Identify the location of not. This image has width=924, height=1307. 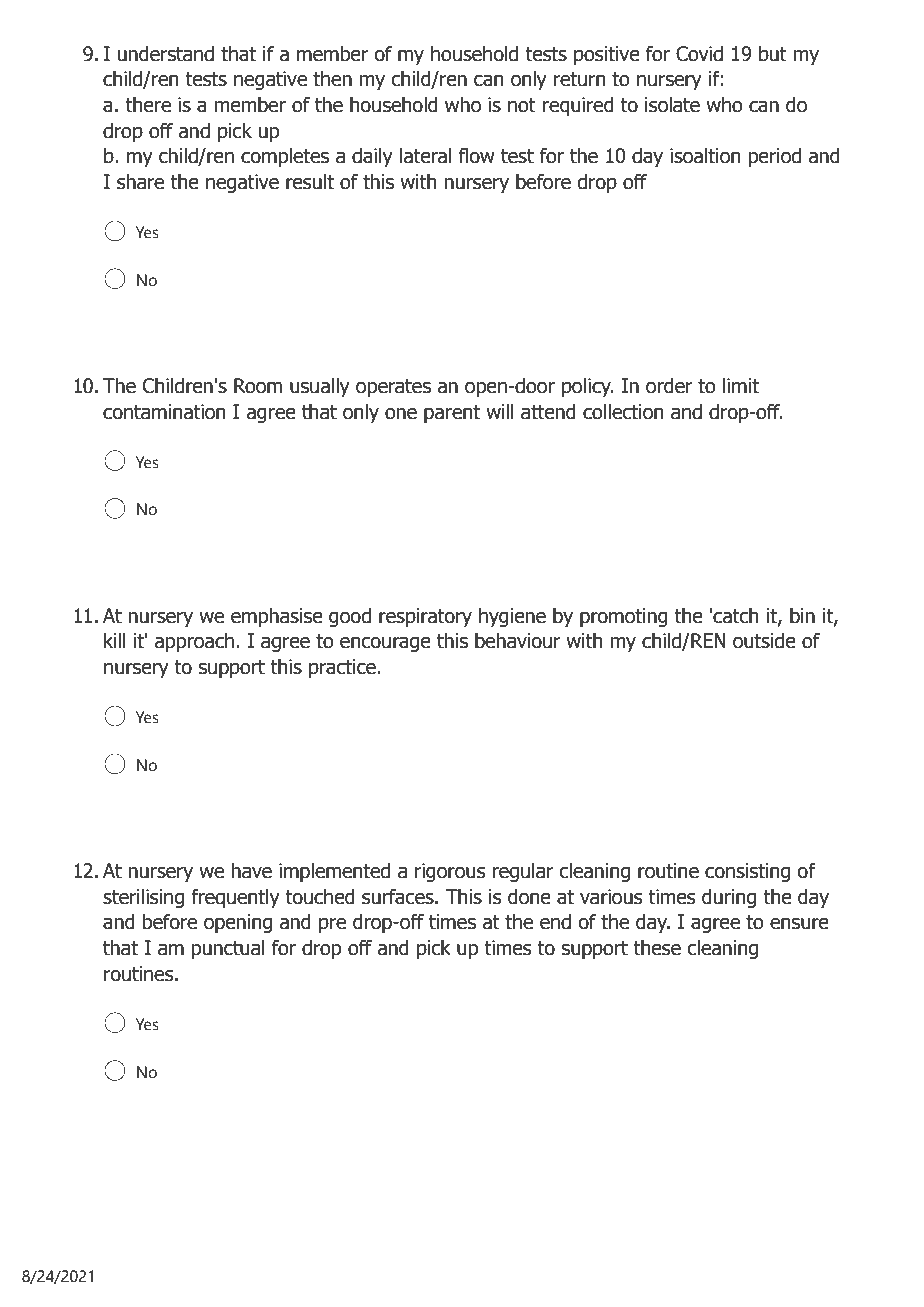
(522, 105).
